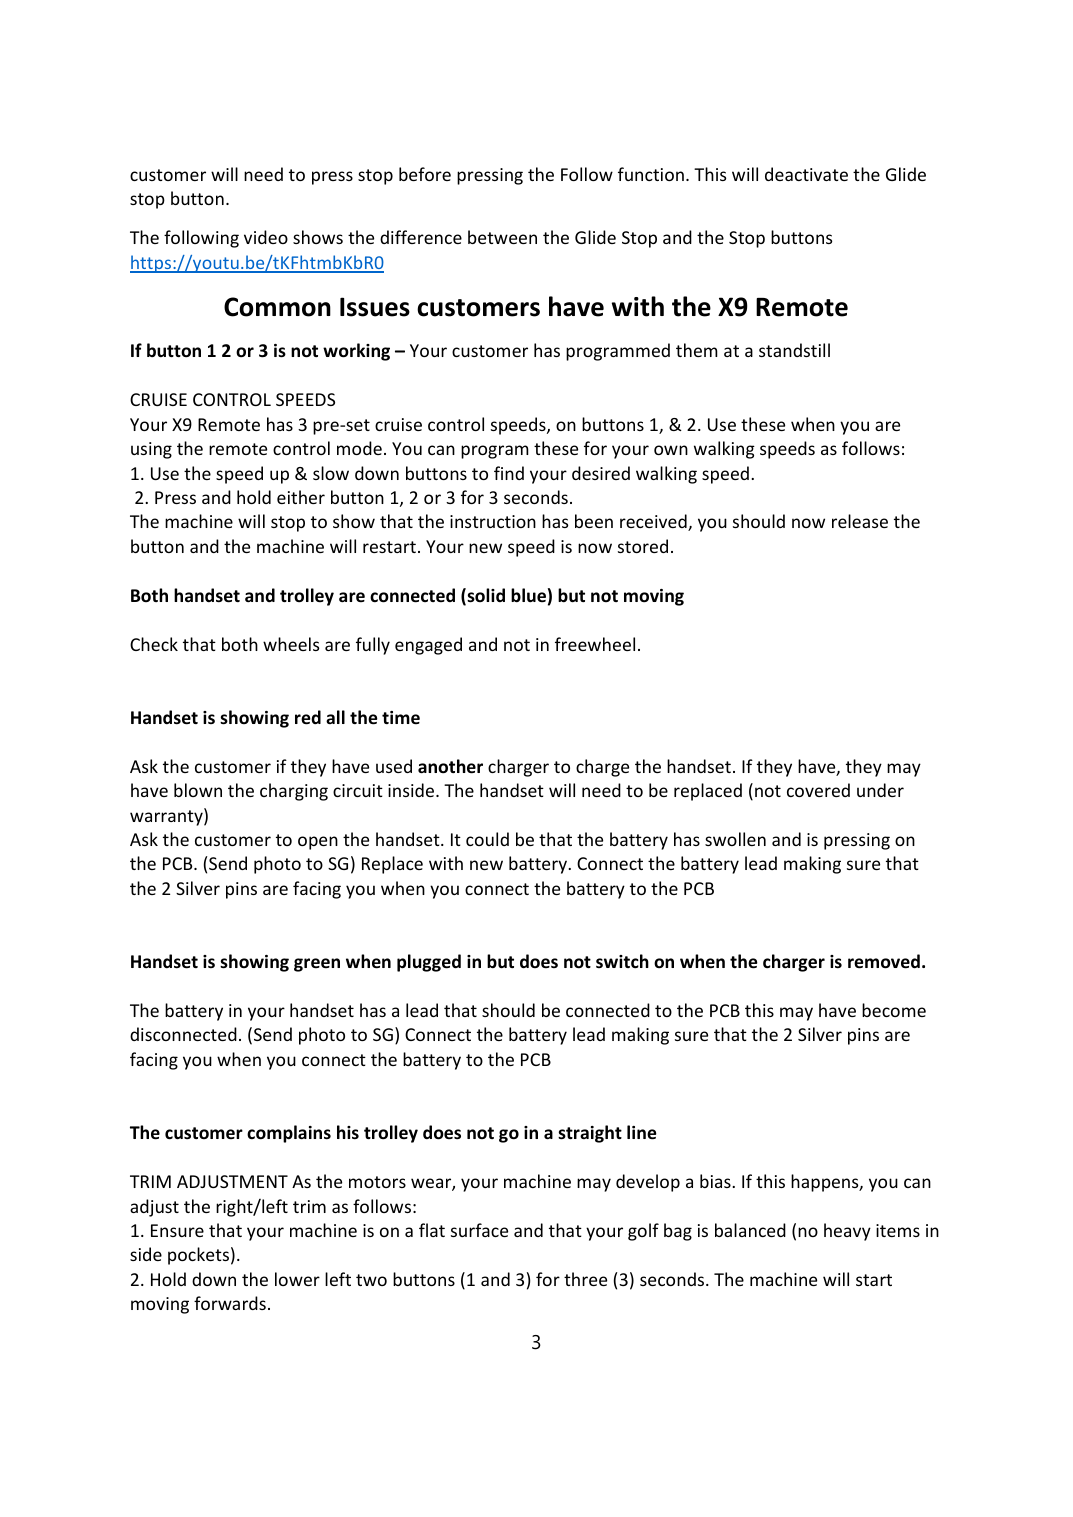 This screenshot has height=1517, width=1073. What do you see at coordinates (429, 963) in the screenshot?
I see `plugged` at bounding box center [429, 963].
